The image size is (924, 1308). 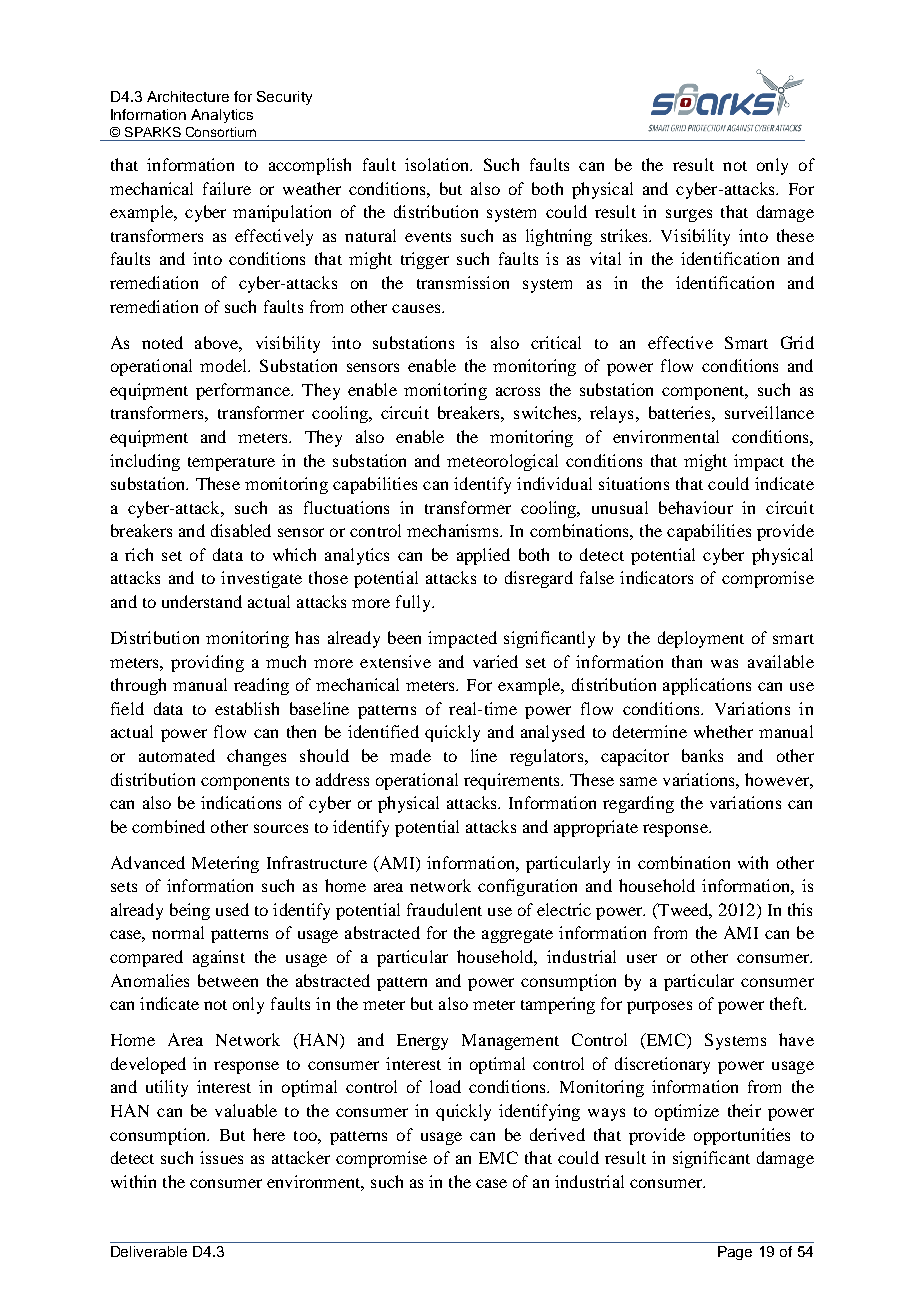 What do you see at coordinates (168, 826) in the screenshot?
I see `combined` at bounding box center [168, 826].
